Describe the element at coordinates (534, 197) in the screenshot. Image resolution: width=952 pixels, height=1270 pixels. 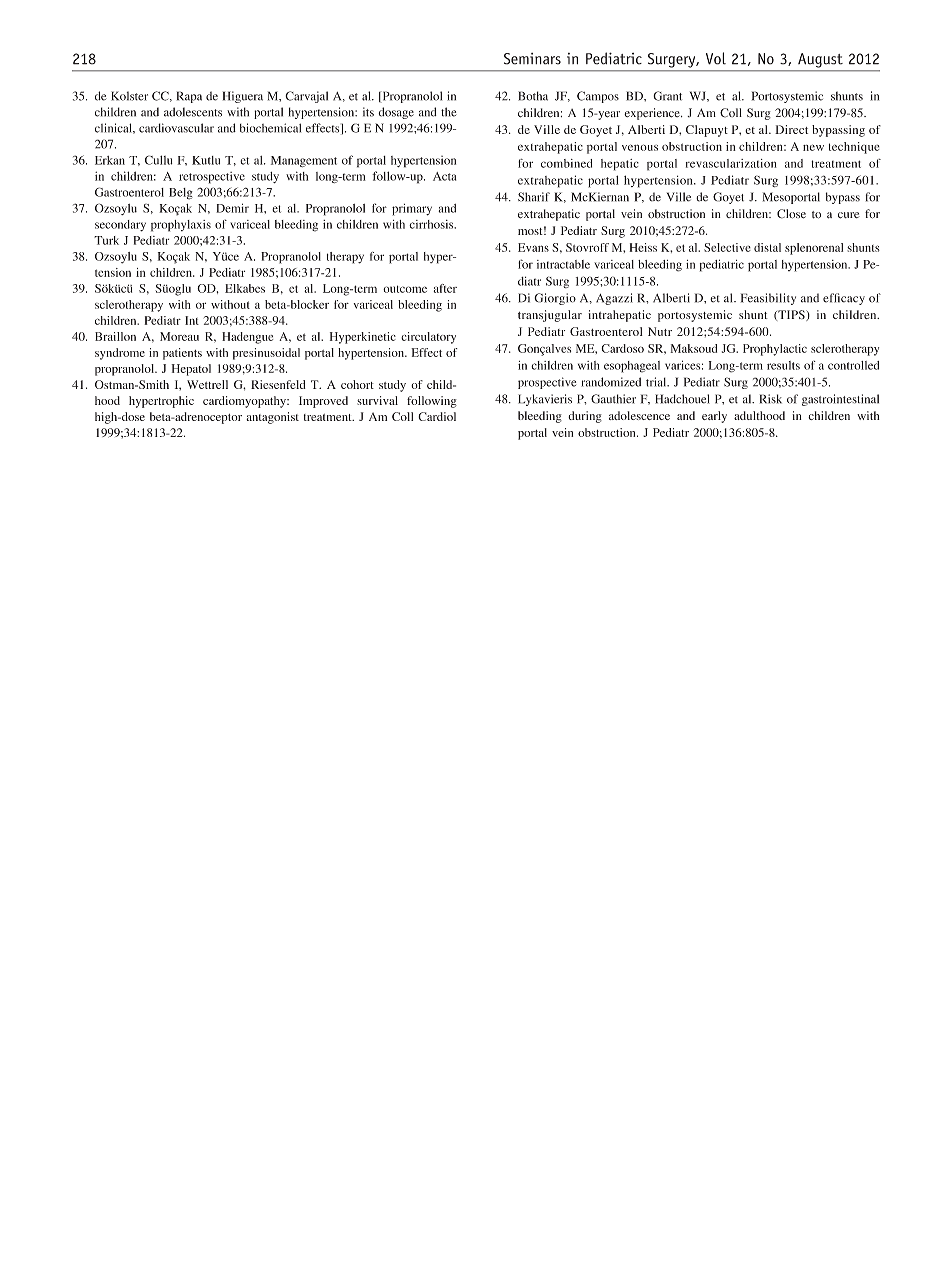
I see `Sharif` at that location.
